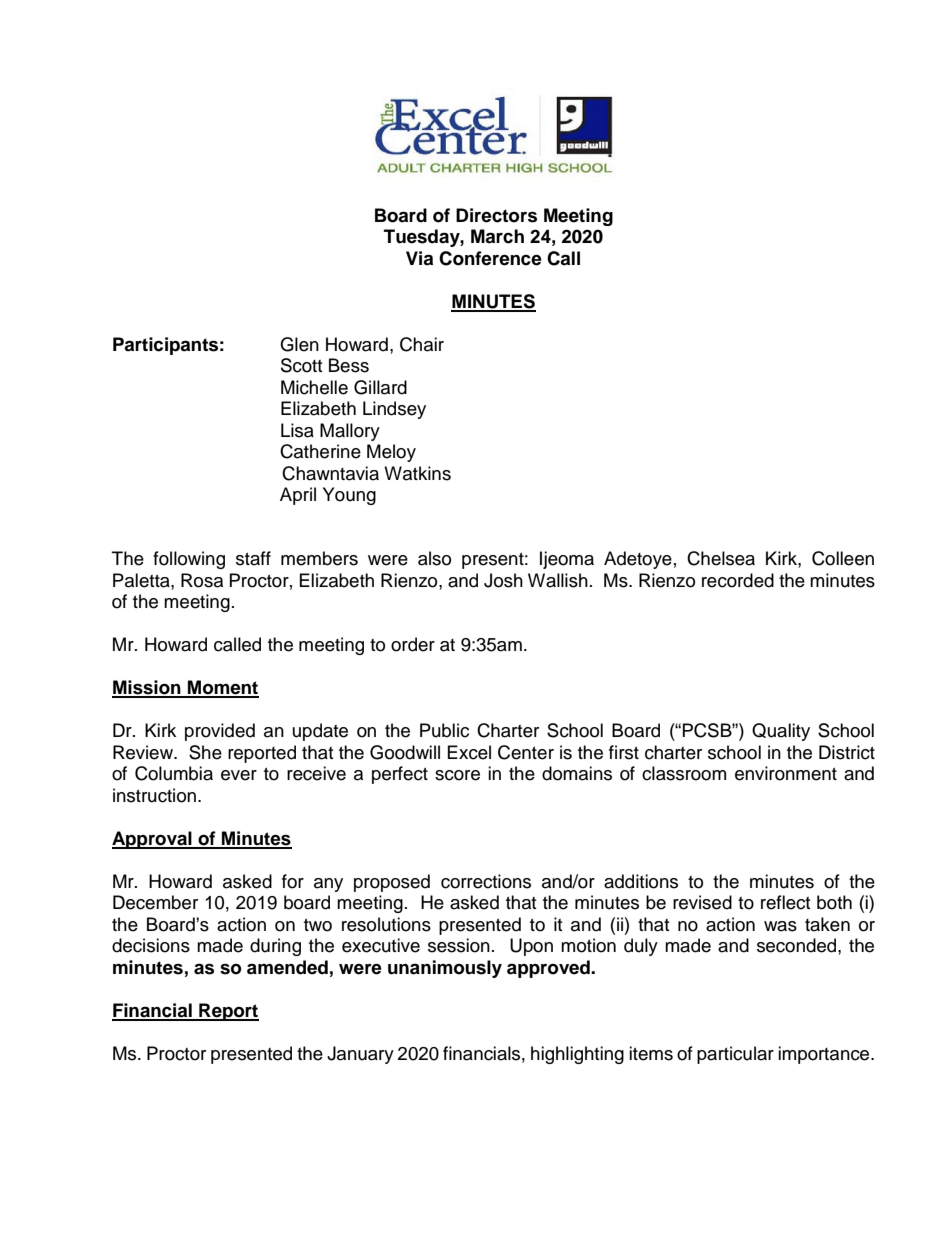  What do you see at coordinates (469, 752) in the screenshot?
I see `Excel` at bounding box center [469, 752].
